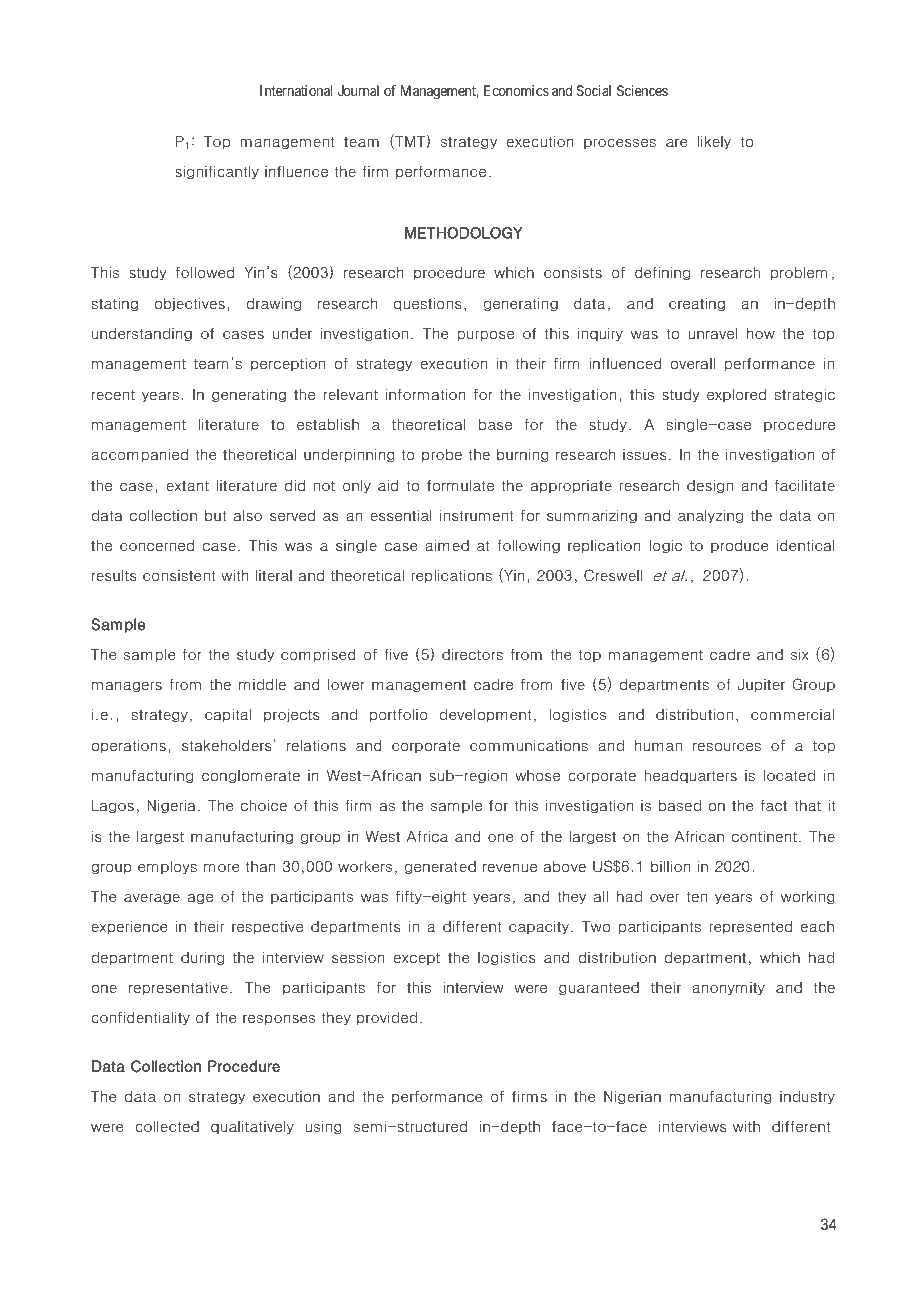 Image resolution: width=924 pixels, height=1307 pixels. I want to click on Economics, so click(516, 90).
